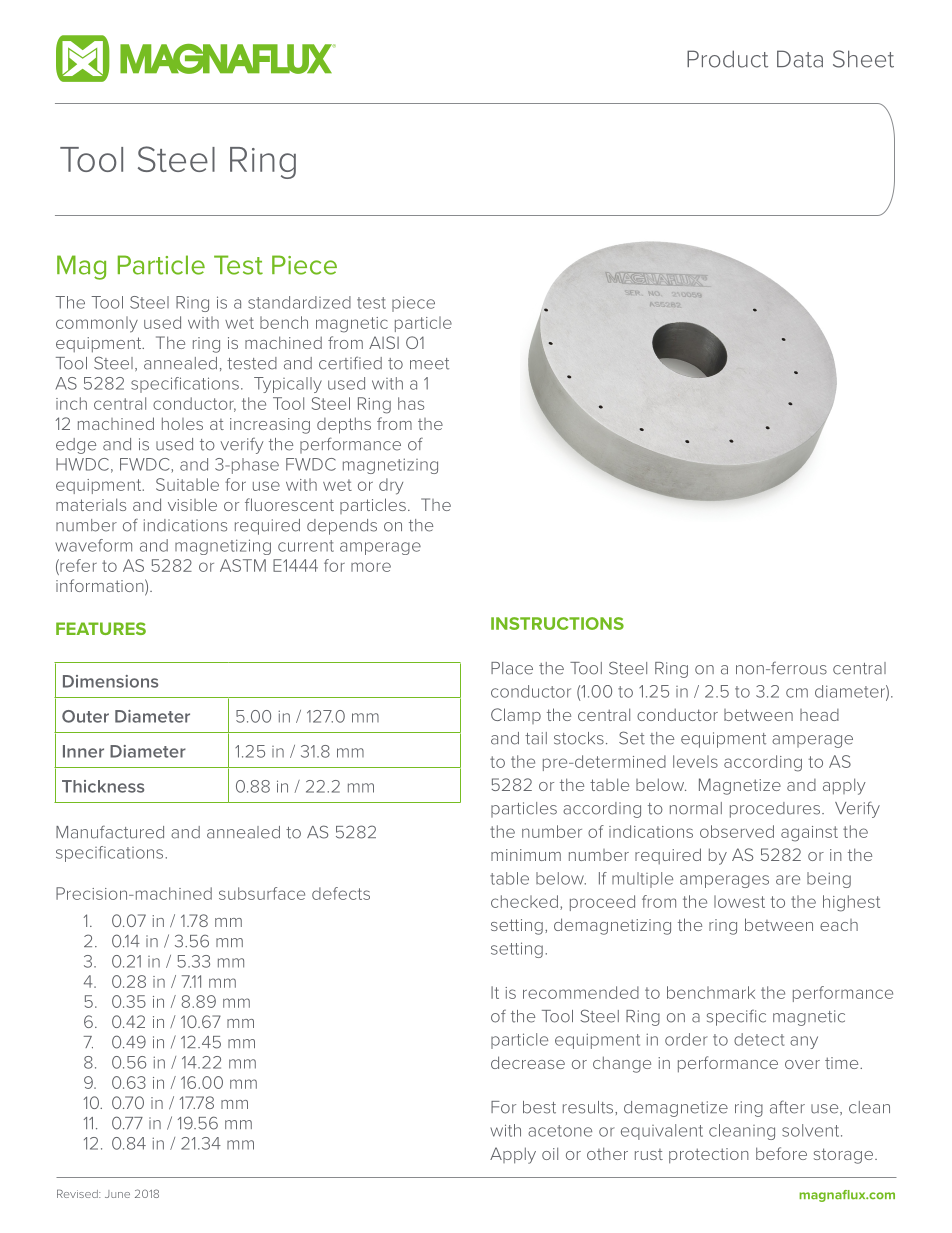 The height and width of the image is (1233, 952). I want to click on standardized, so click(299, 302).
